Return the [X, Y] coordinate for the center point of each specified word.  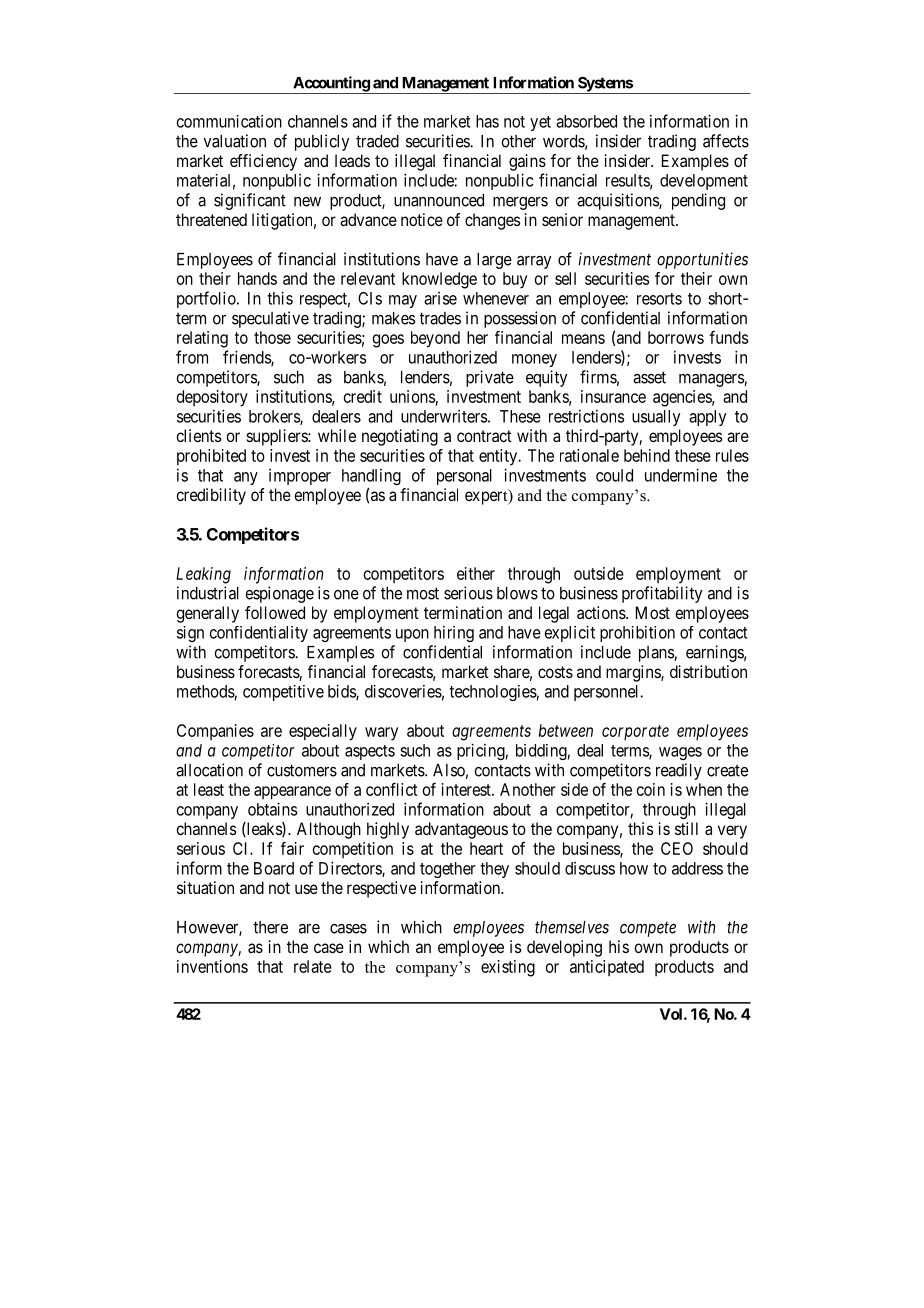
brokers [275, 417]
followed [275, 612]
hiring [454, 634]
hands [257, 278]
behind [647, 455]
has [487, 121]
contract [484, 436]
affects [726, 141]
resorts [659, 299]
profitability [662, 594]
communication [229, 121]
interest [467, 789]
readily [679, 771]
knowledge [439, 280]
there [270, 927]
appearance [292, 793]
